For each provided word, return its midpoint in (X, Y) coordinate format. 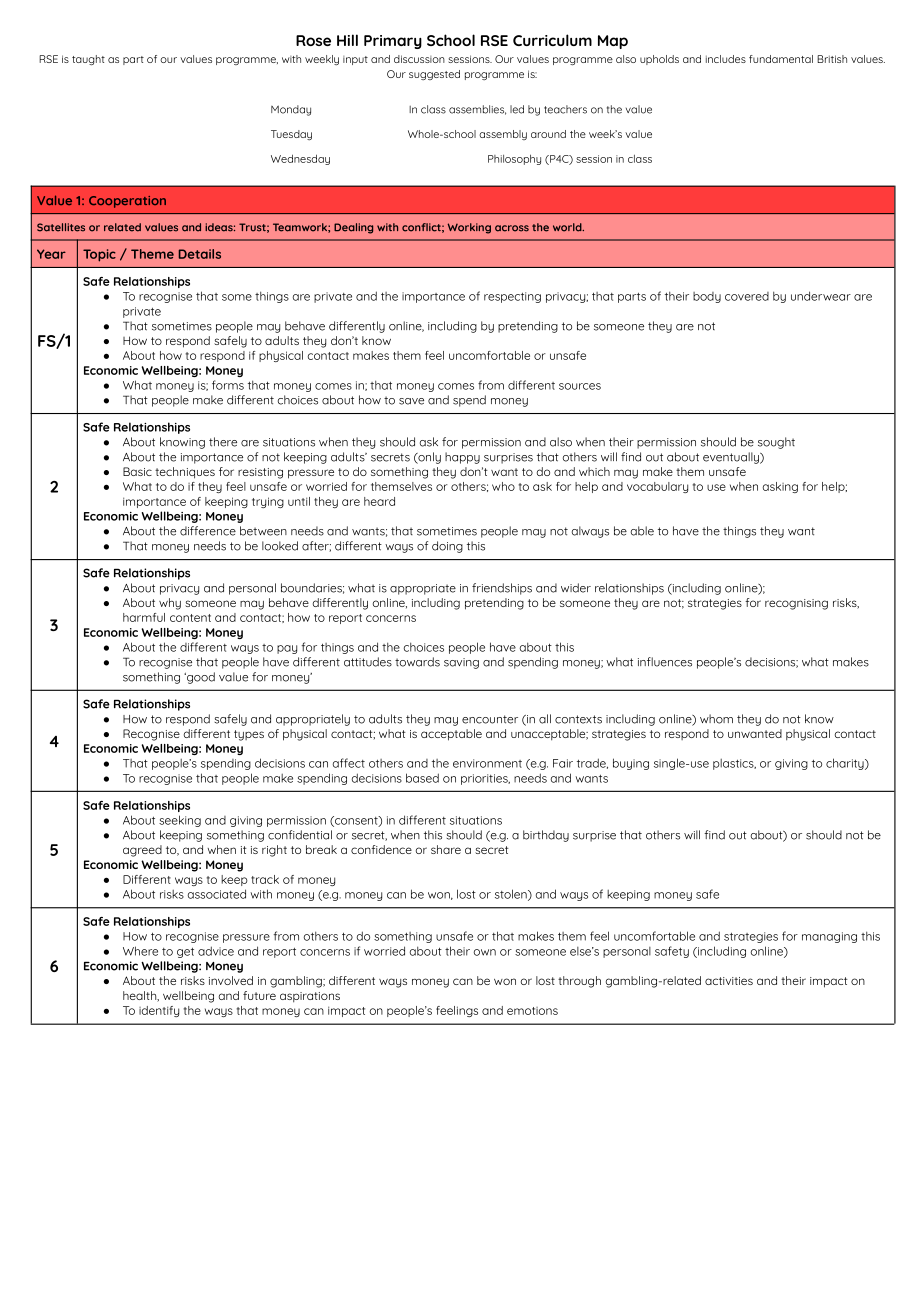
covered (747, 296)
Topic (99, 255)
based (422, 778)
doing (447, 547)
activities (729, 981)
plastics (734, 764)
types (249, 735)
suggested (434, 75)
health (141, 996)
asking (780, 487)
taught (88, 60)
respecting (512, 297)
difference (208, 531)
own (485, 952)
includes (726, 59)
